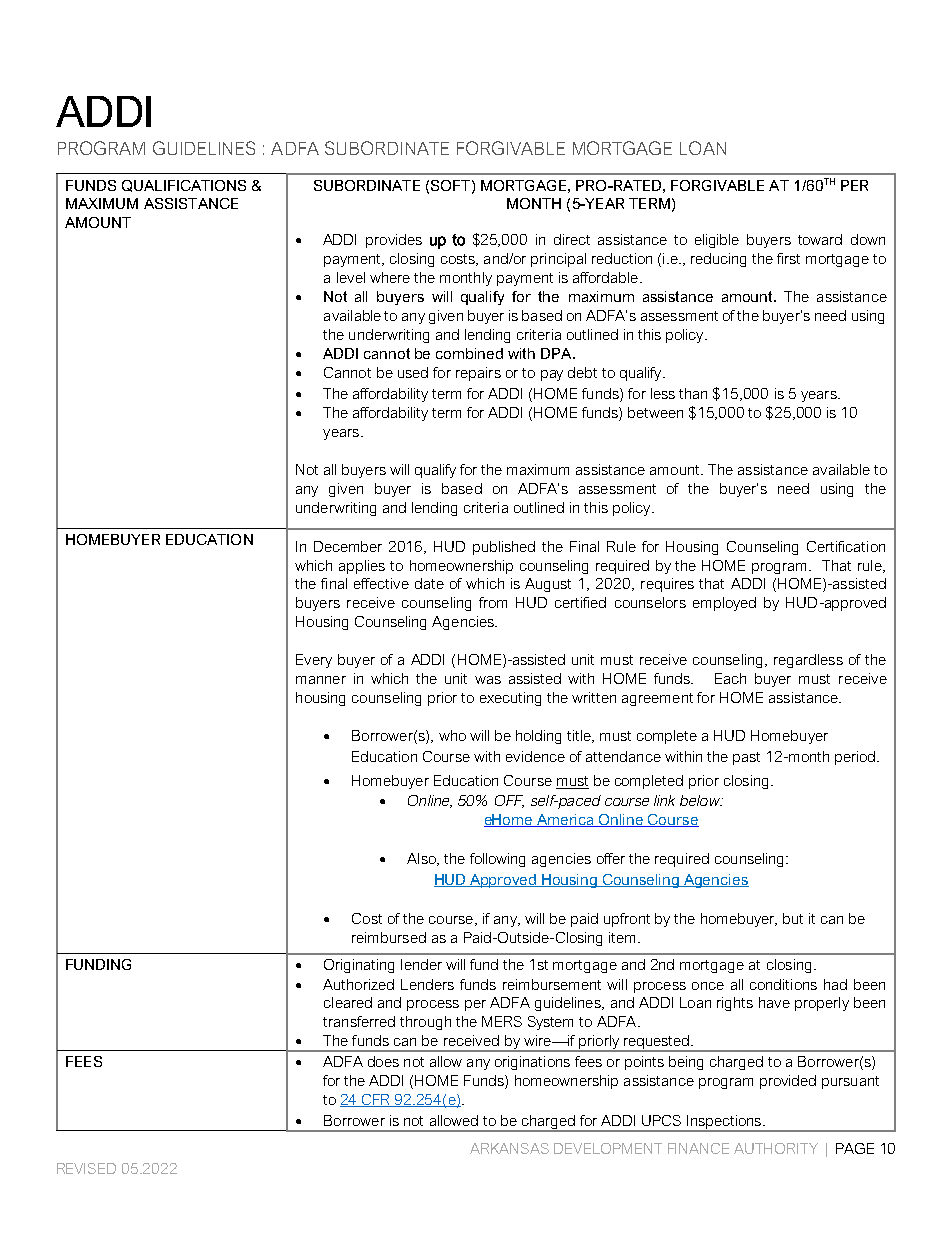 This page has height=1233, width=952. Describe the element at coordinates (693, 393) in the page. I see `than` at that location.
